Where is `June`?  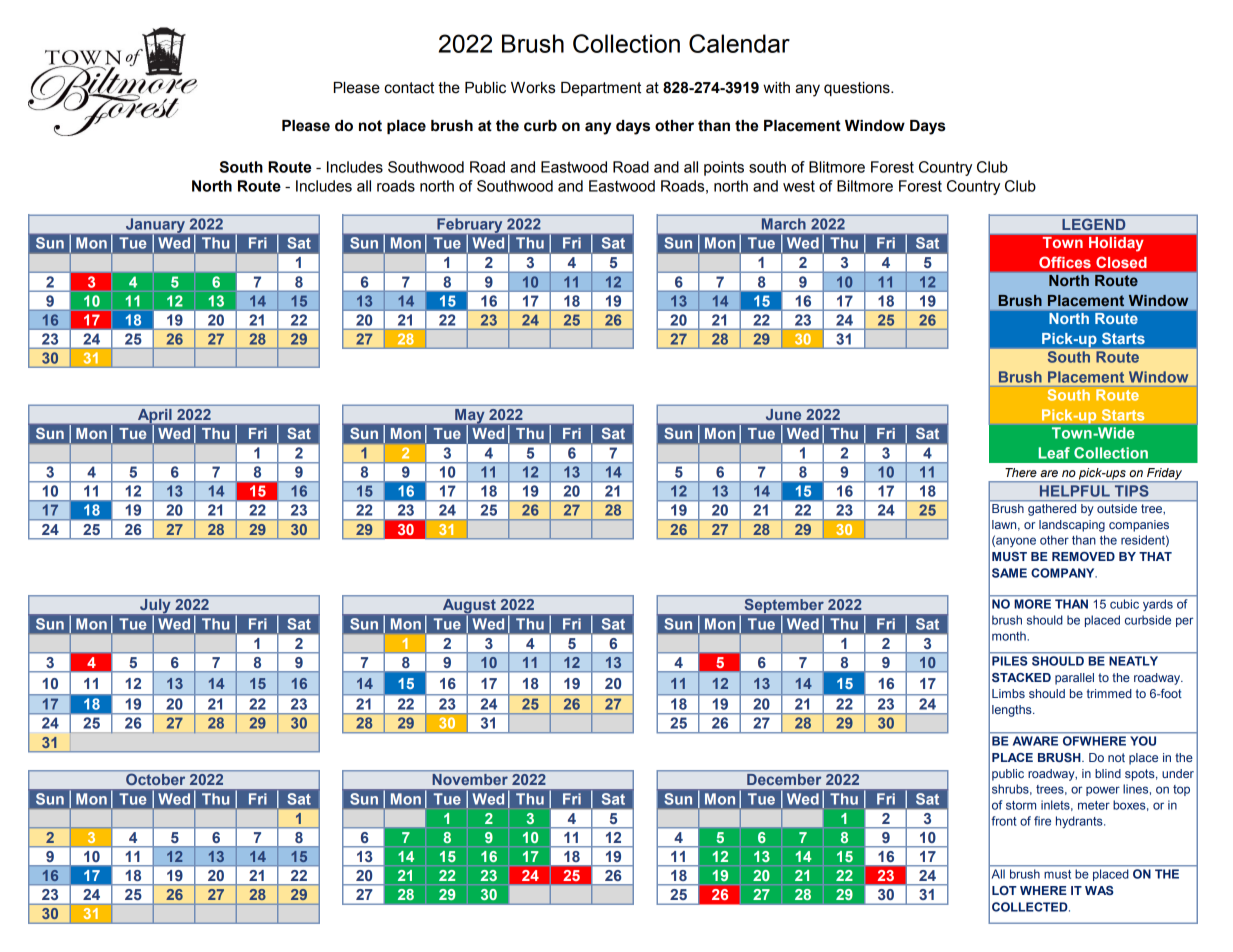
June is located at coordinates (783, 414).
